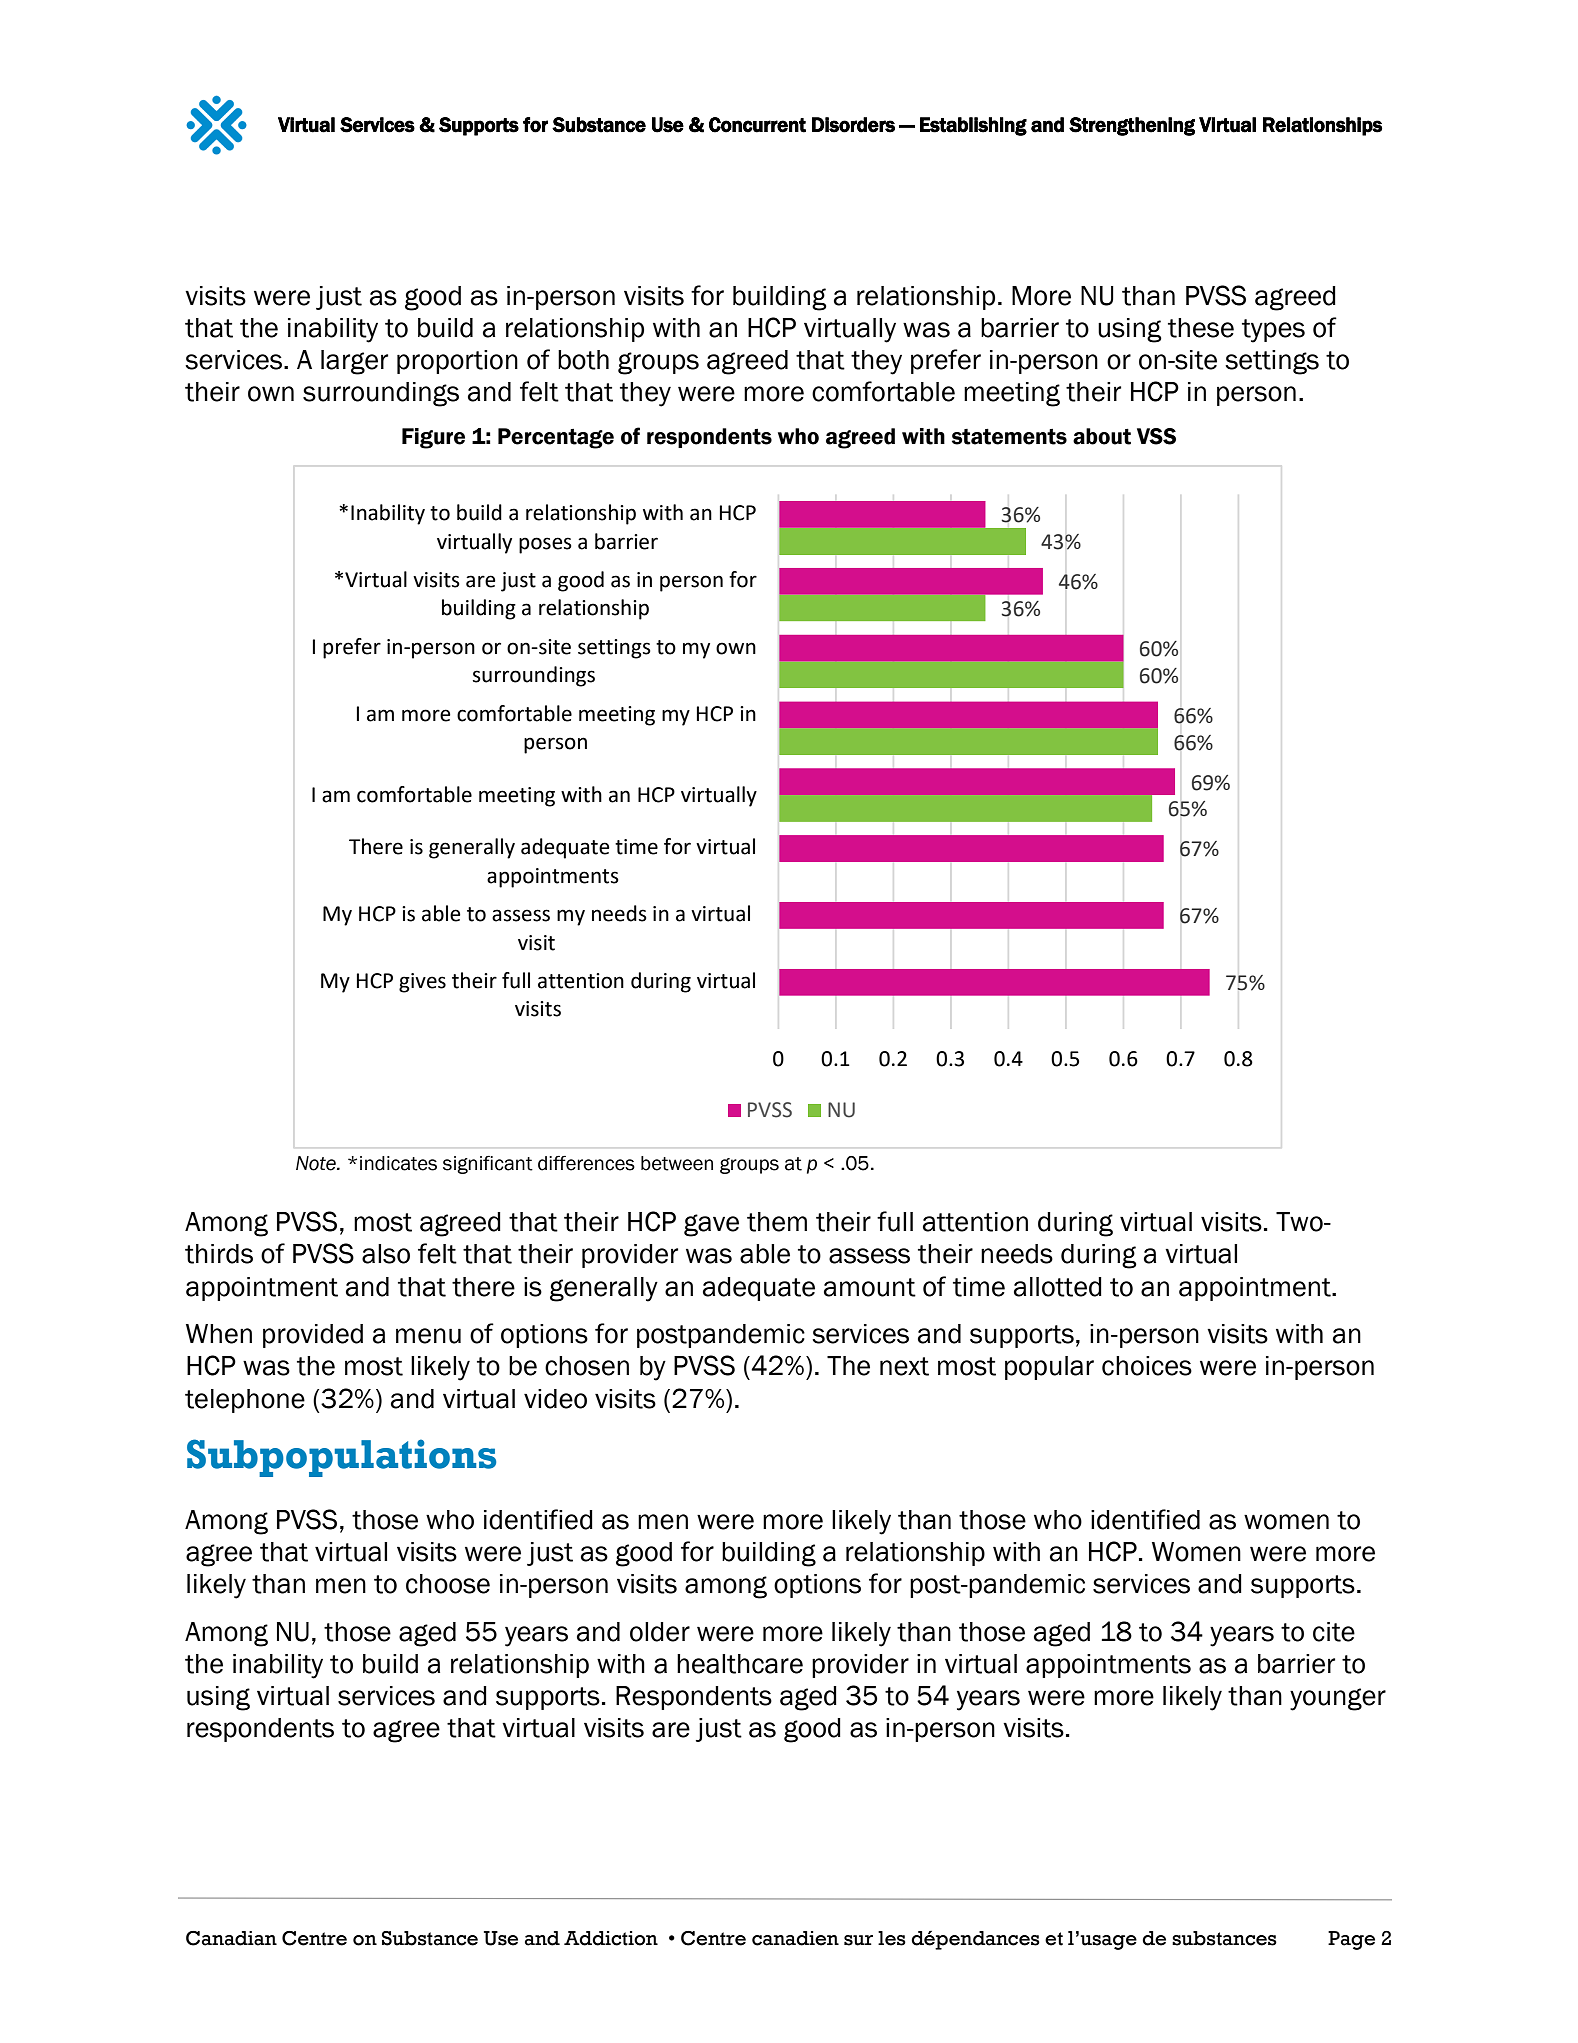 The image size is (1578, 2043). What do you see at coordinates (1102, 436) in the screenshot?
I see `about` at bounding box center [1102, 436].
